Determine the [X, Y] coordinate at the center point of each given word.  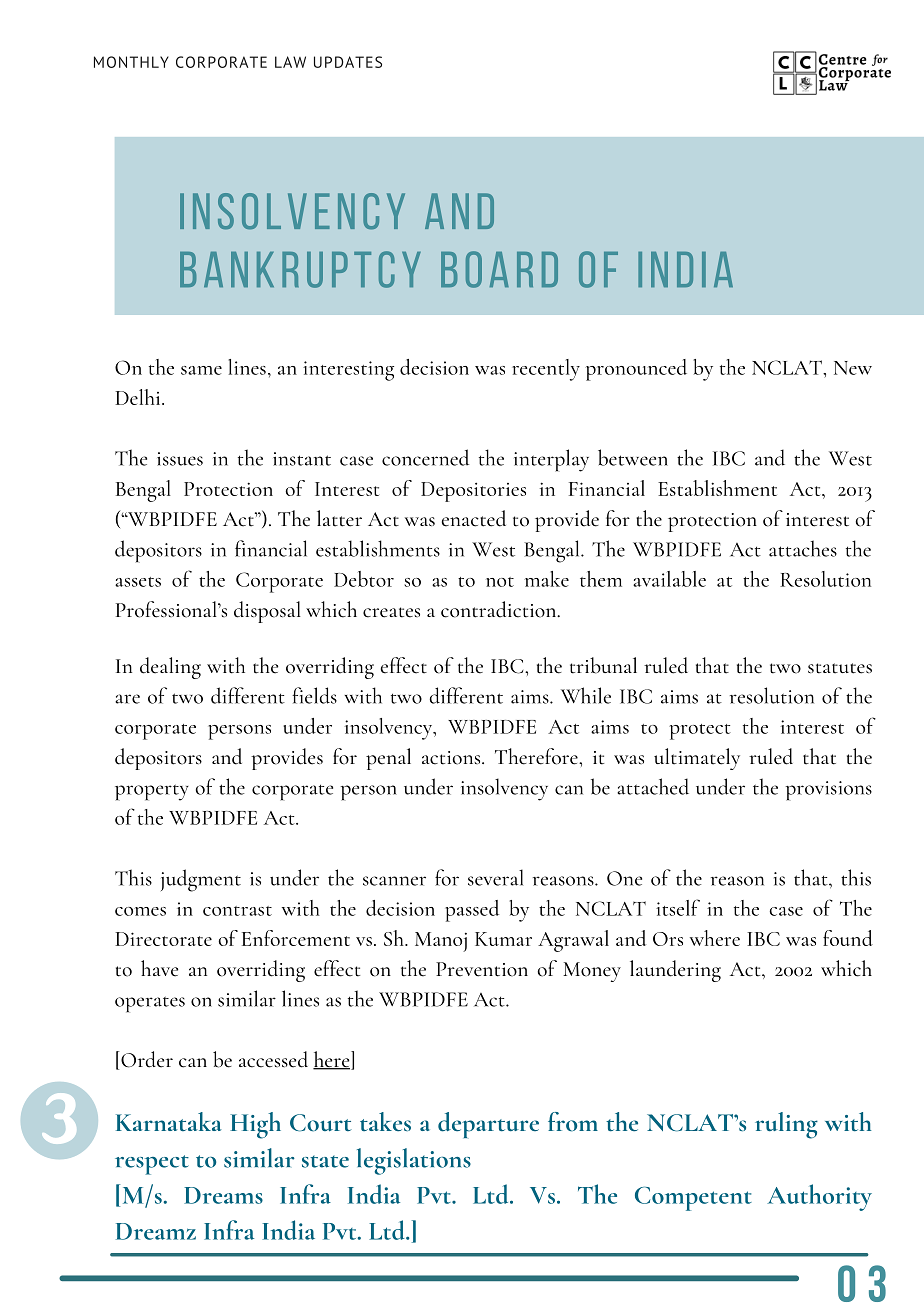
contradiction [500, 609]
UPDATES [348, 62]
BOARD [499, 269]
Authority [819, 1197]
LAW [290, 62]
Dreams [223, 1195]
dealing [170, 668]
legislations [414, 1161]
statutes [840, 668]
